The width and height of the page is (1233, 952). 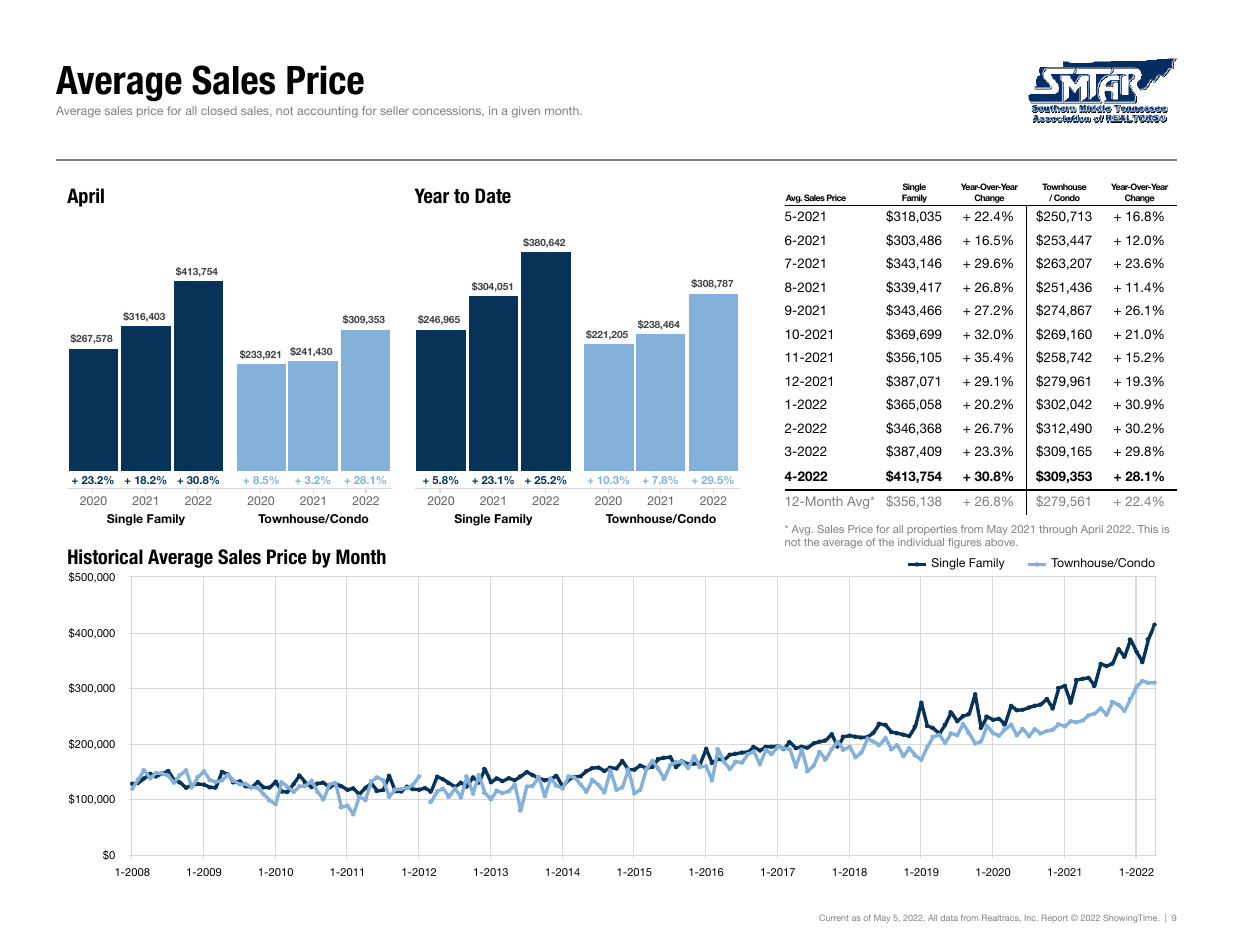 I want to click on through, so click(x=1058, y=530).
